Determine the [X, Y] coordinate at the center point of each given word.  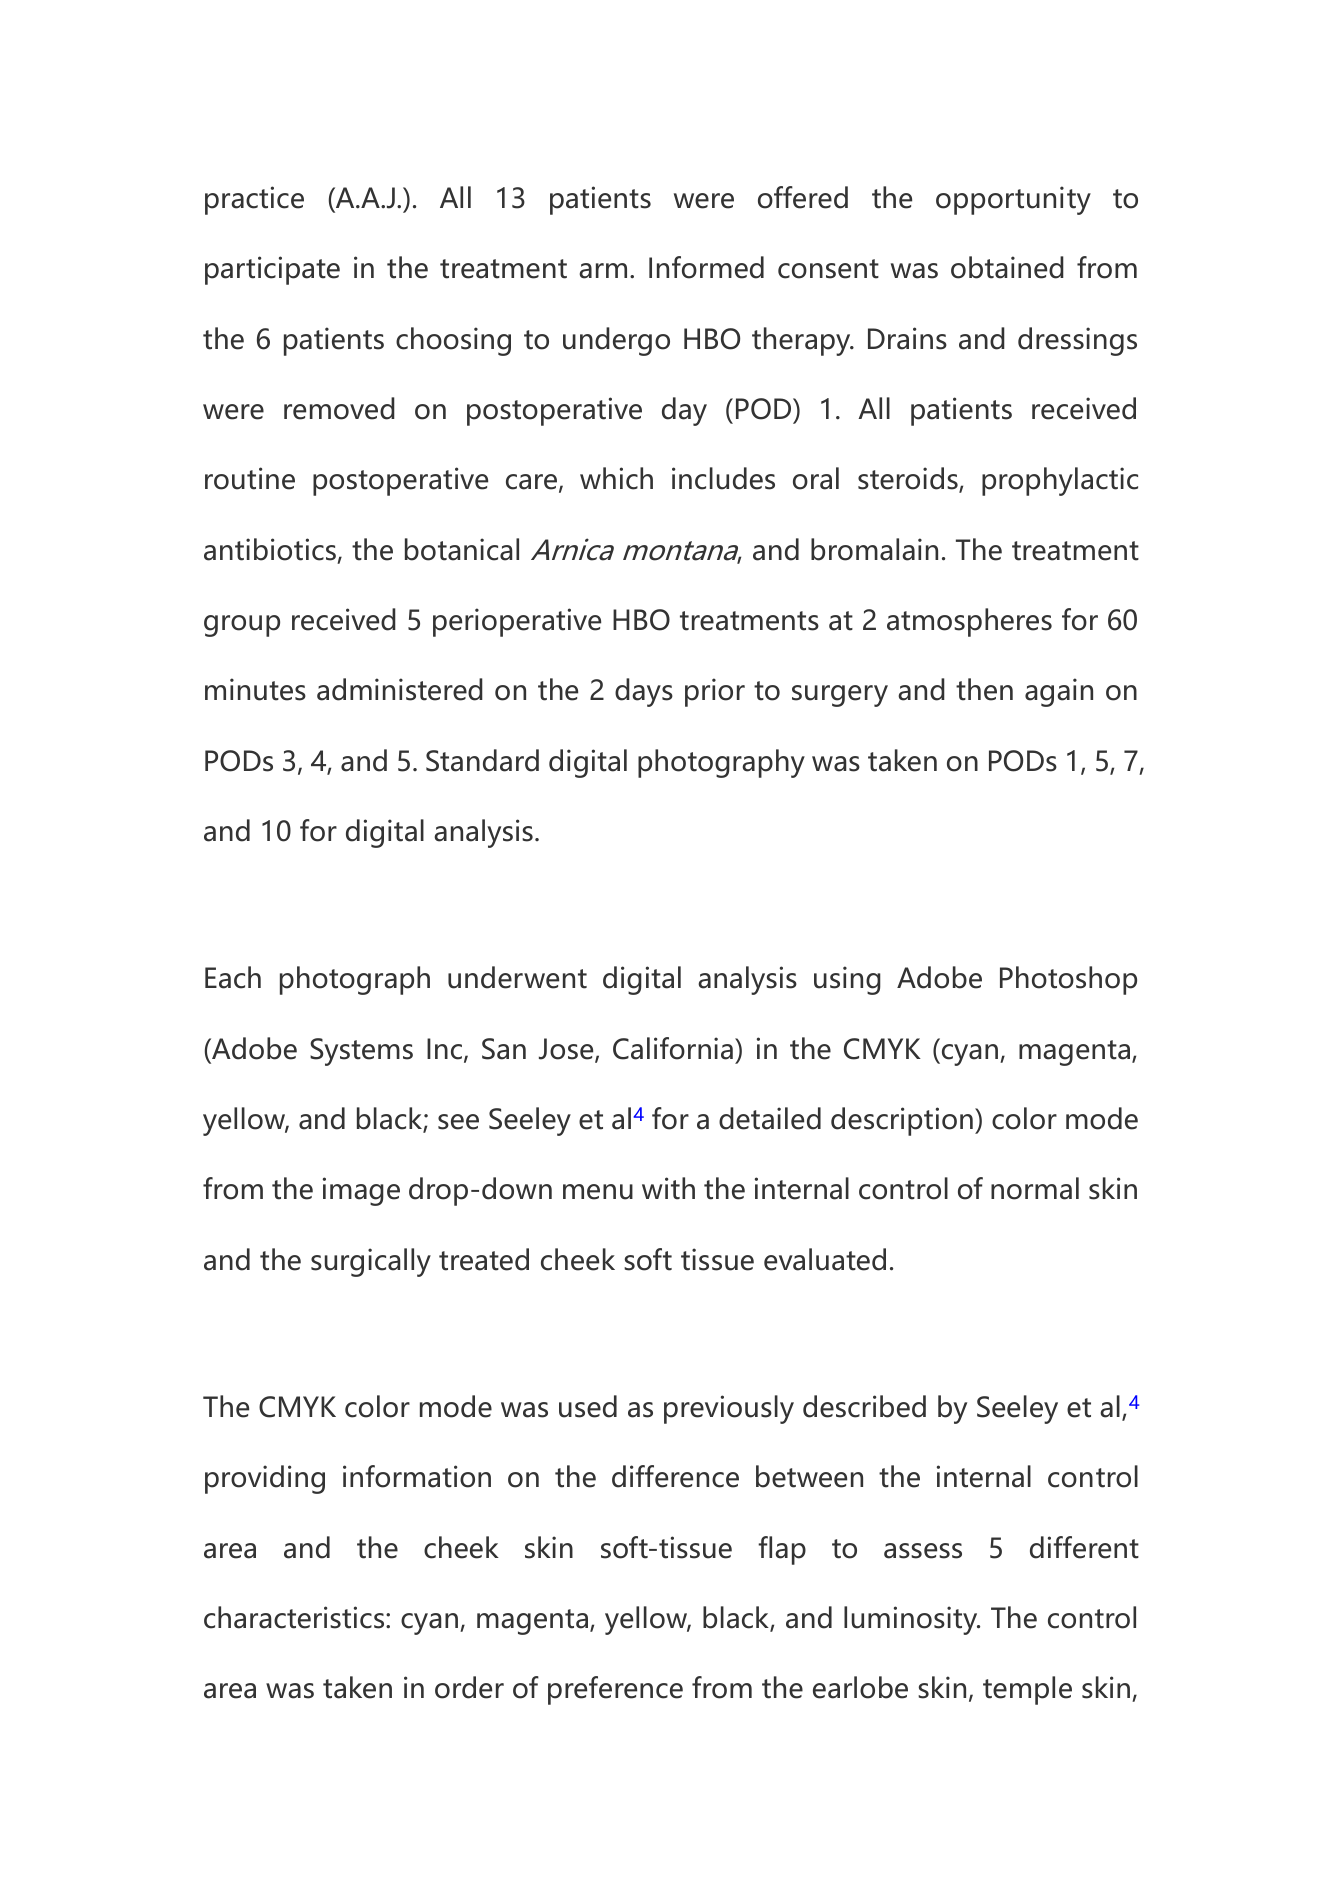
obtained [1007, 267]
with [668, 1188]
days [644, 692]
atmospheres [969, 622]
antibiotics [270, 549]
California [673, 1048]
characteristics [295, 1617]
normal [1035, 1188]
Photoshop [1068, 980]
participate [272, 270]
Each [233, 977]
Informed [706, 267]
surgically [371, 1262]
